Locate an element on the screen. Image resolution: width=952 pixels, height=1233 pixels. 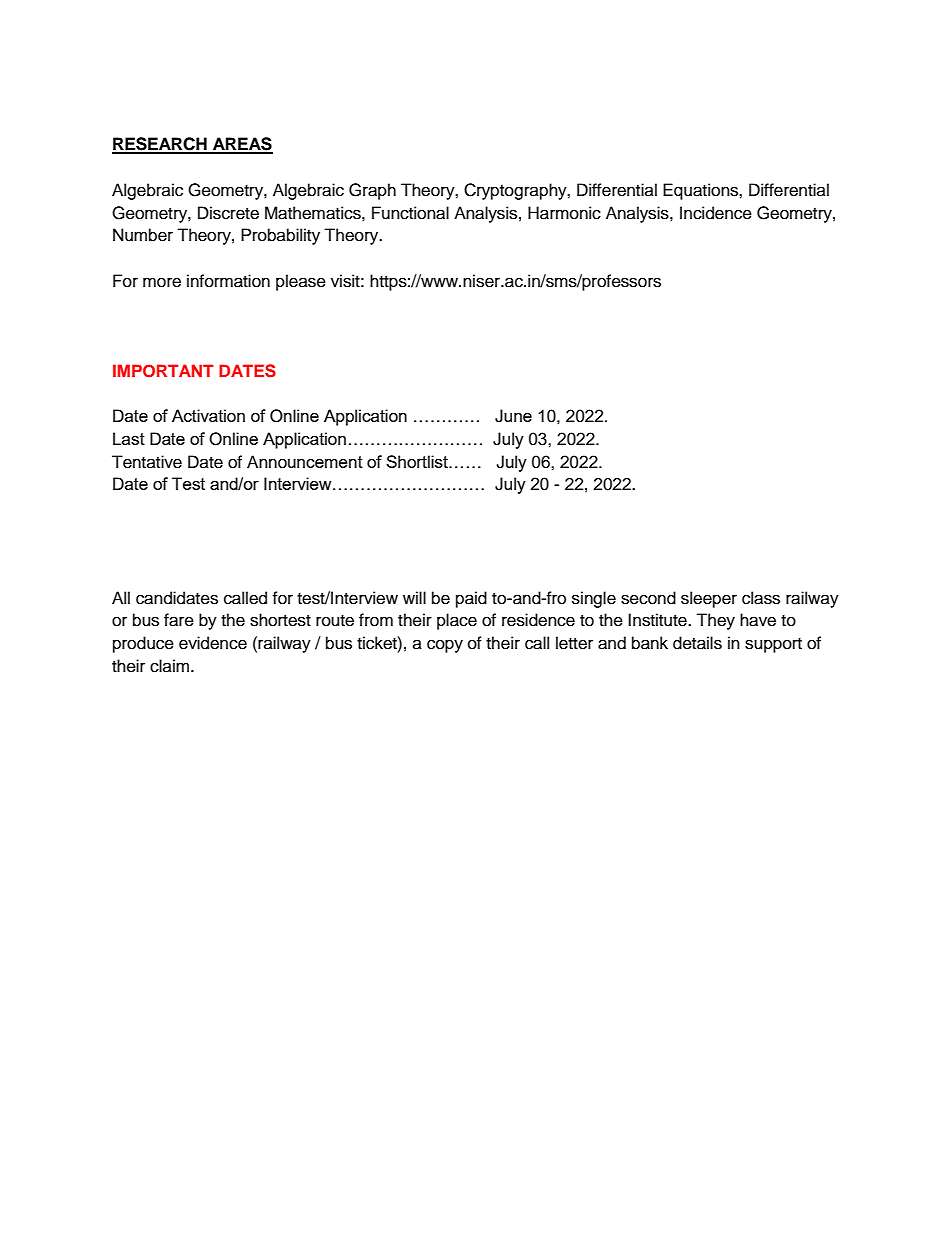
information is located at coordinates (228, 281).
